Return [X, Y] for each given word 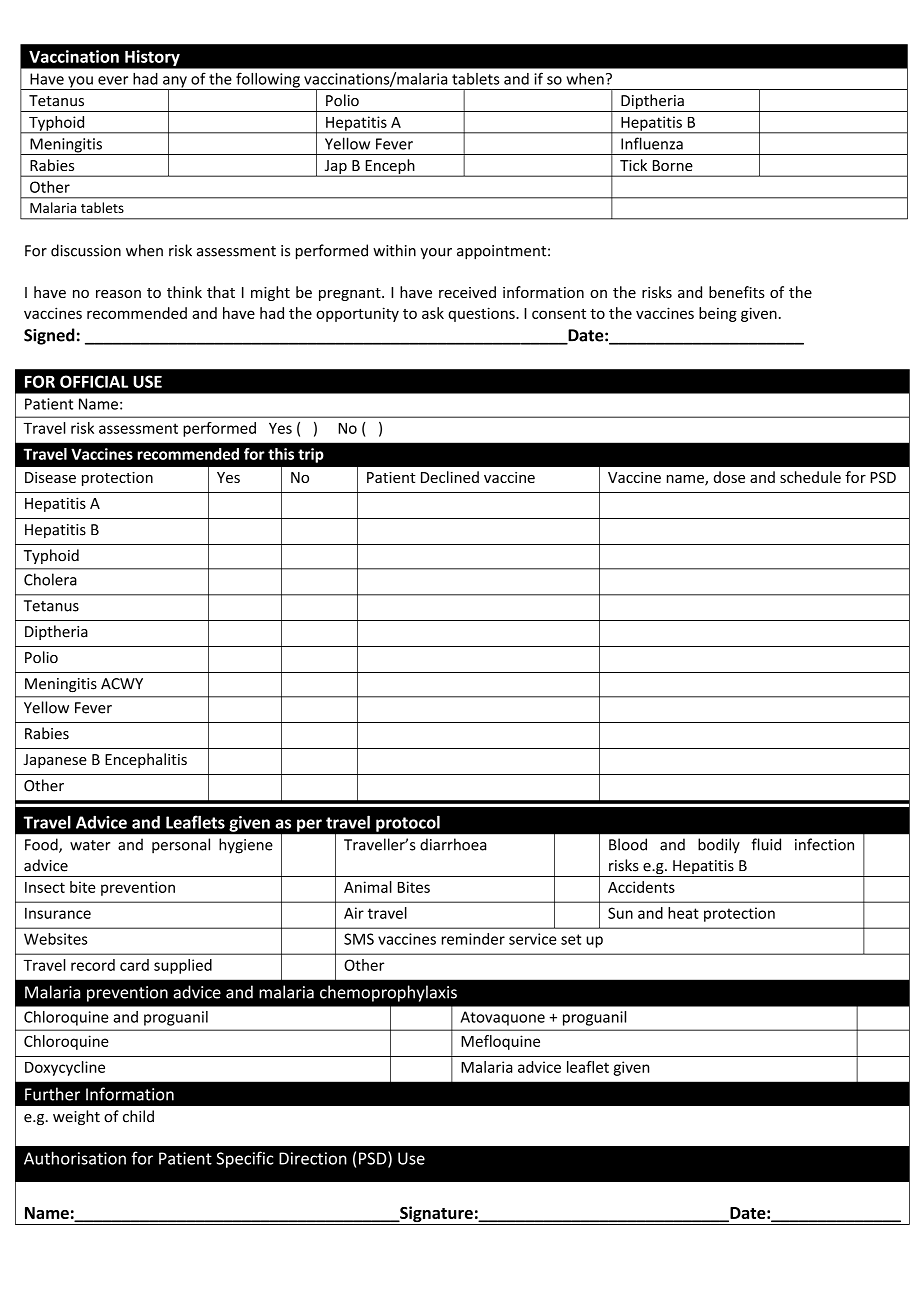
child [138, 1116]
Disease [50, 477]
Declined [450, 477]
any [175, 83]
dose [729, 477]
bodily [719, 846]
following [268, 81]
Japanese [55, 761]
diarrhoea [453, 844]
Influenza [652, 143]
